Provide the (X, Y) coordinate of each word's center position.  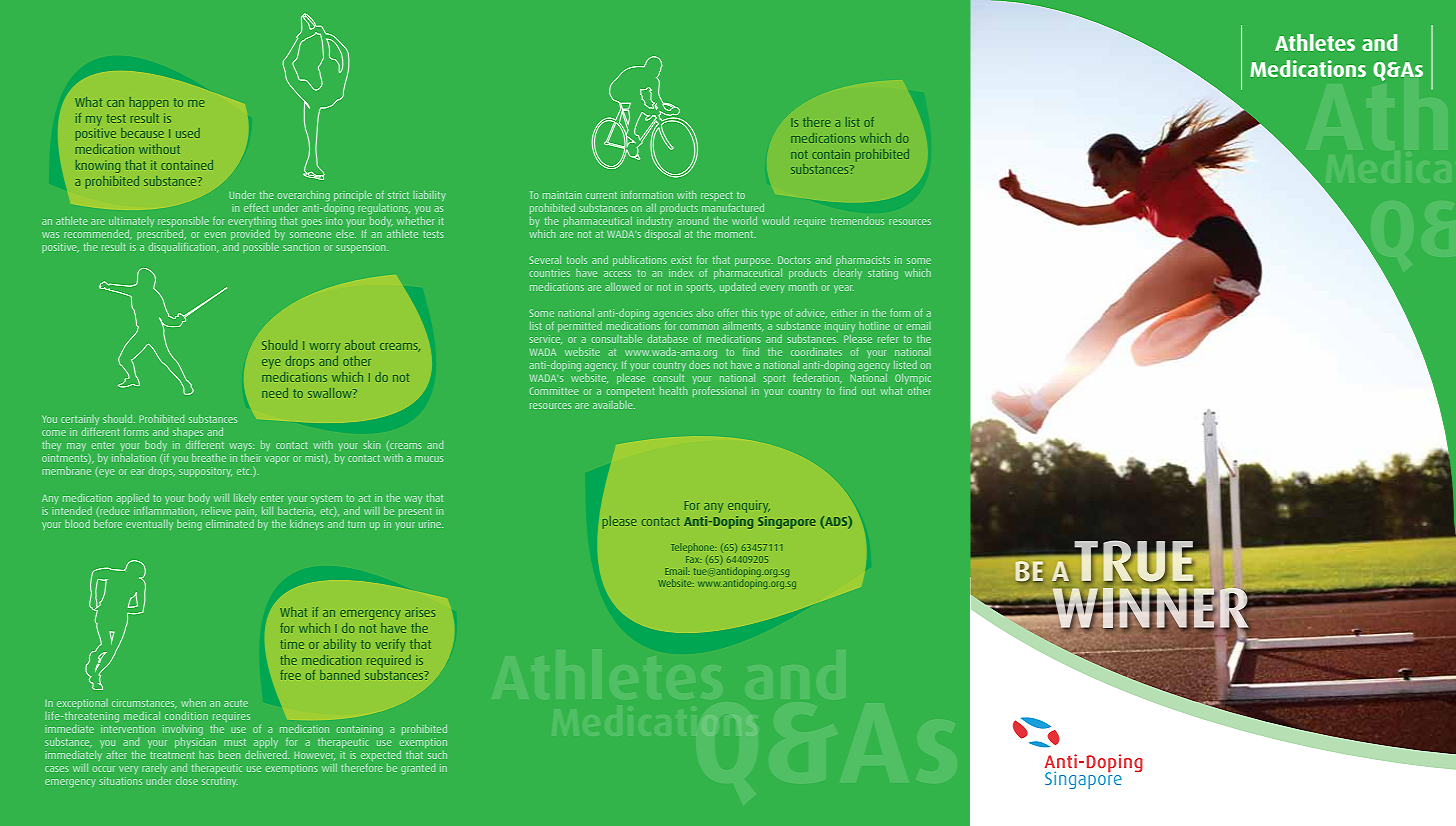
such (437, 755)
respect (717, 196)
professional (719, 391)
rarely (154, 769)
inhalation (134, 458)
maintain (562, 195)
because (142, 133)
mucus (429, 459)
